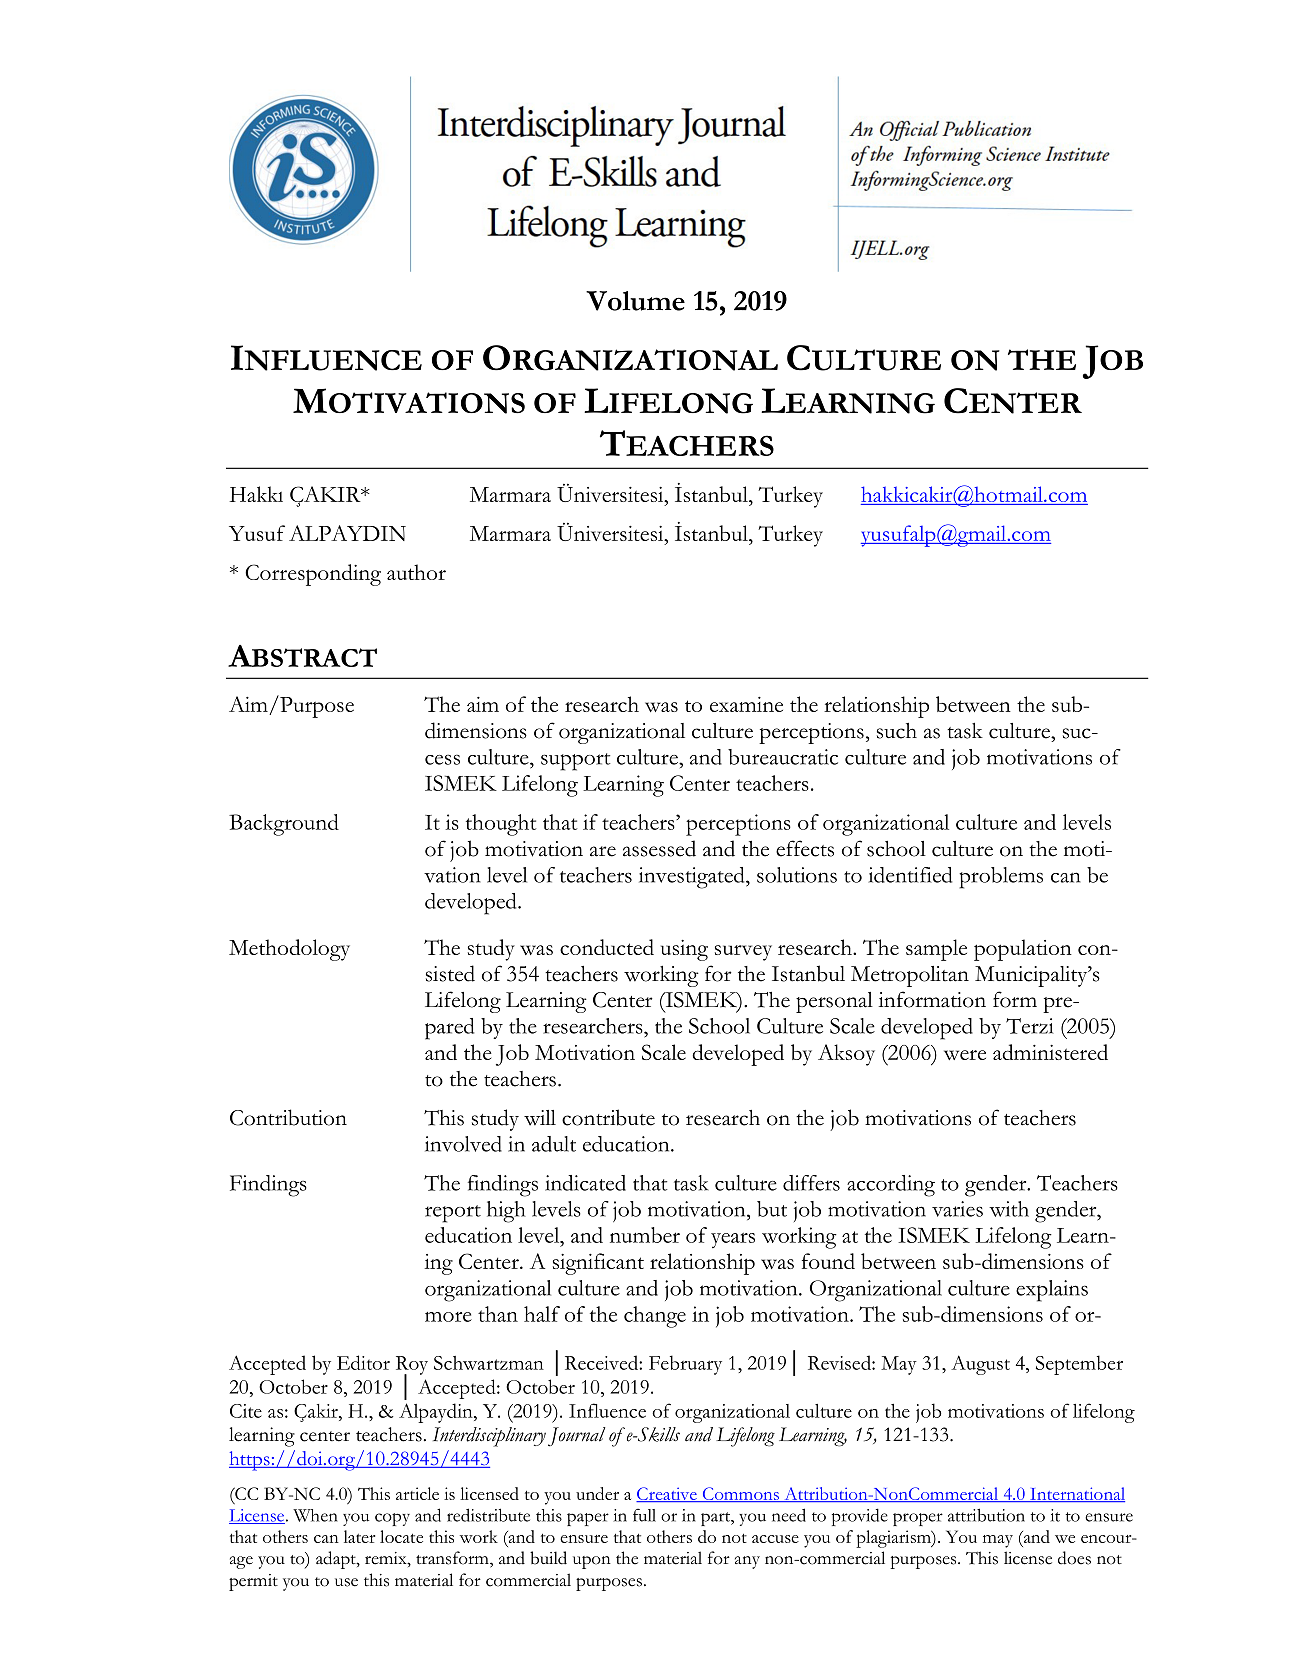 The image size is (1298, 1680). What do you see at coordinates (284, 825) in the screenshot?
I see `Background` at bounding box center [284, 825].
